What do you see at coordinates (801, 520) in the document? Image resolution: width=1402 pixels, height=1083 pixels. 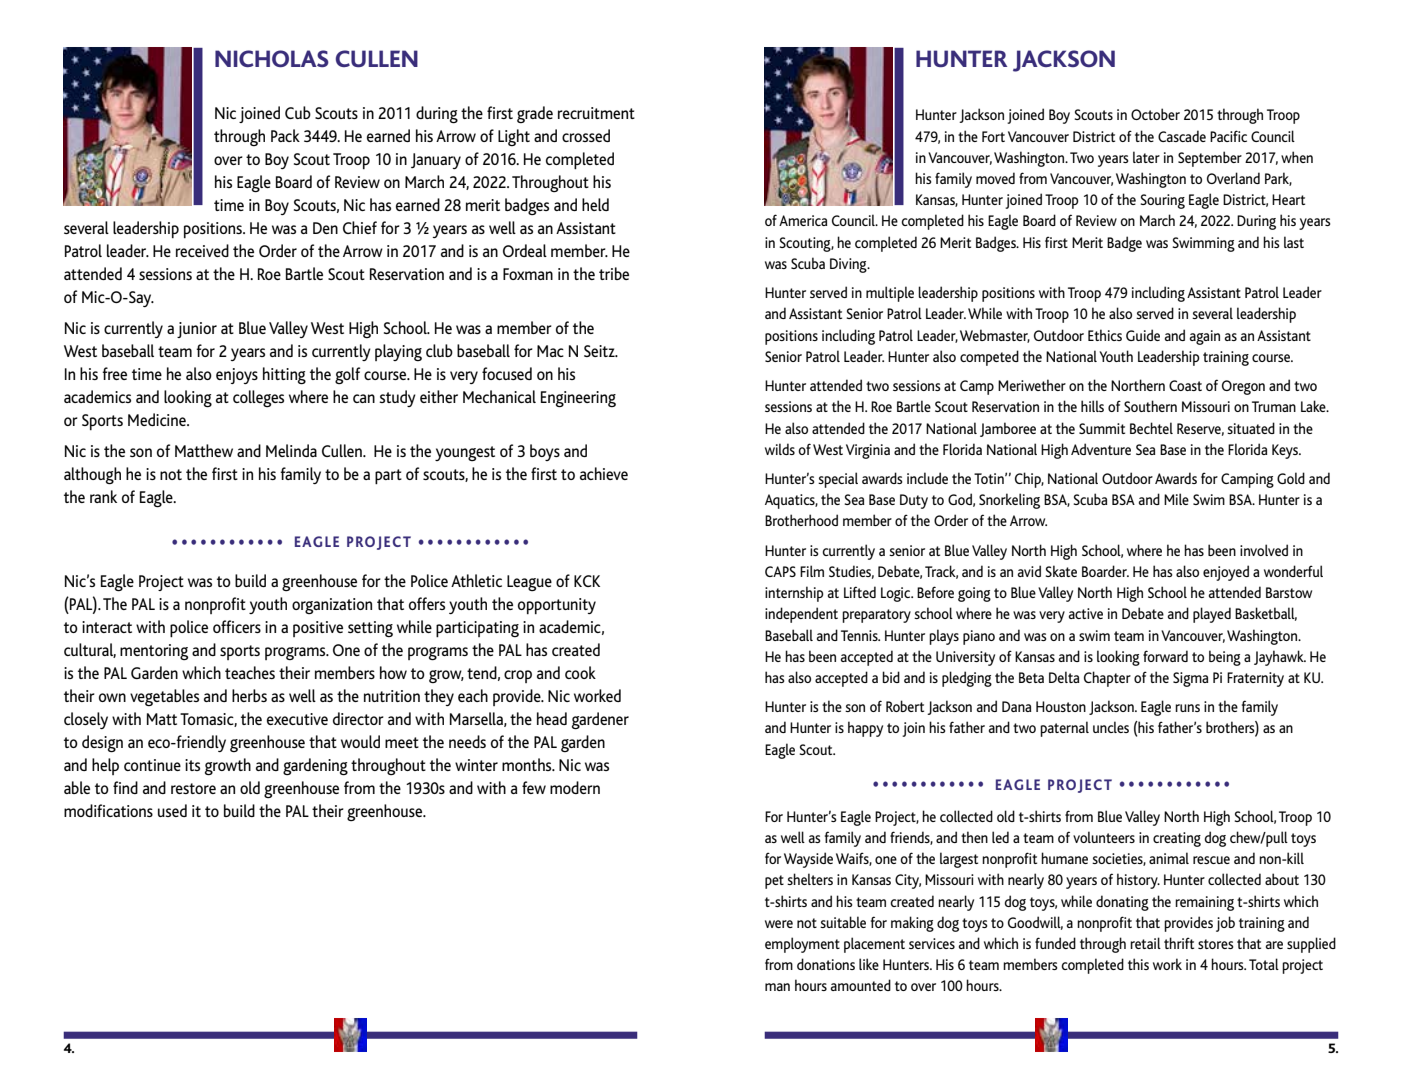 I see `Brotherhood` at bounding box center [801, 520].
